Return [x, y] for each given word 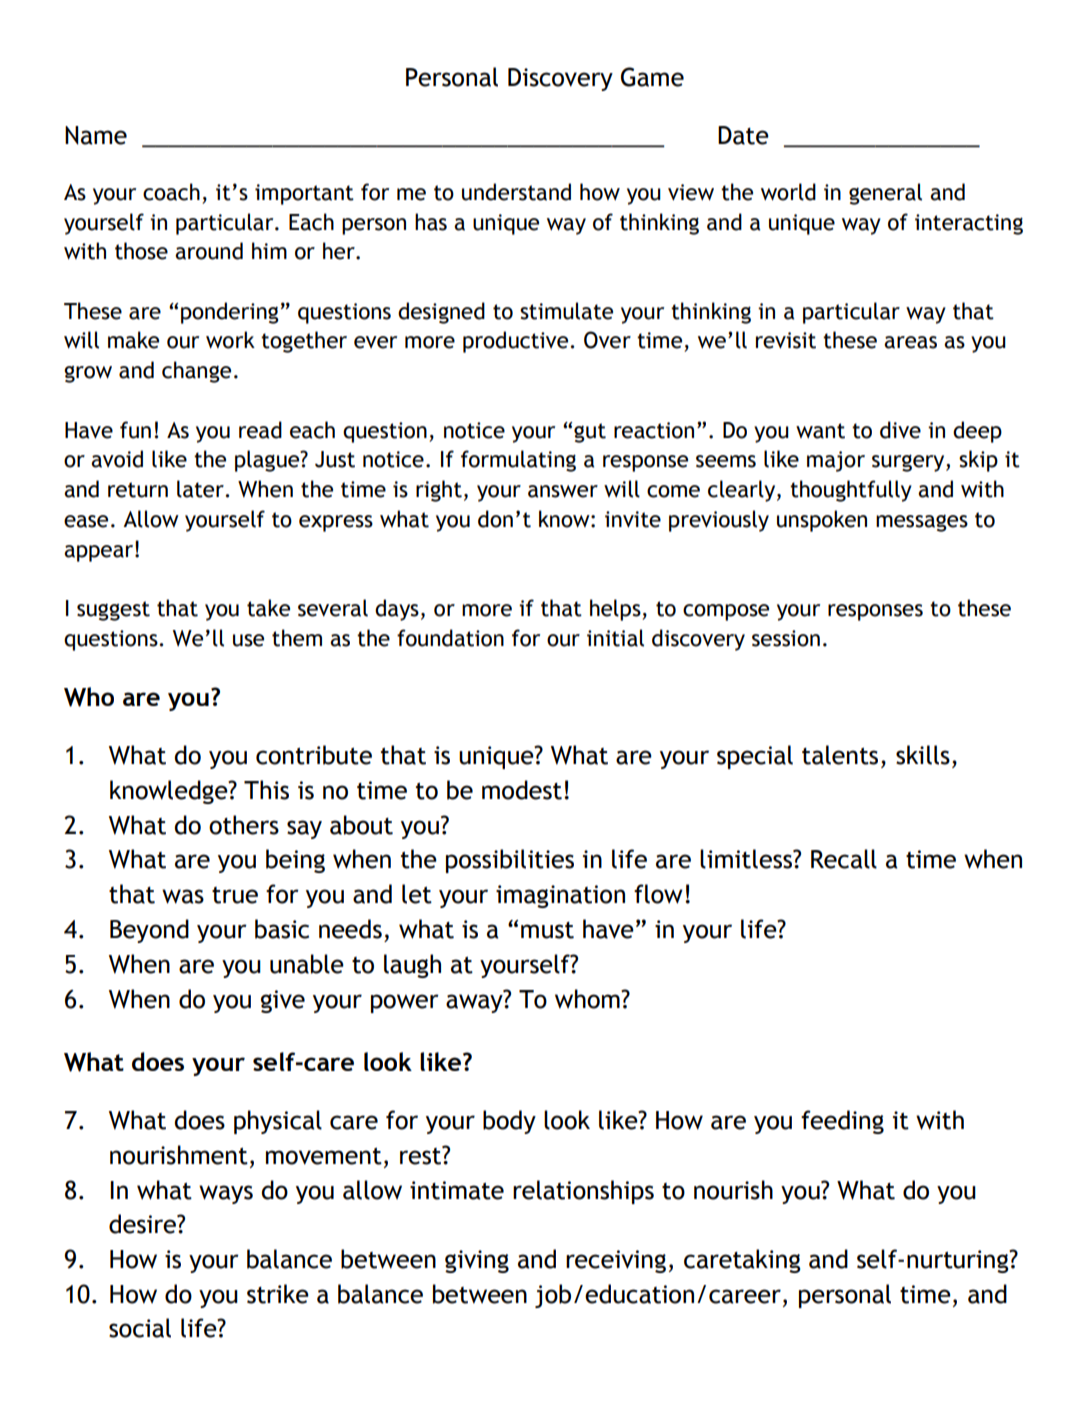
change [196, 372]
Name [96, 135]
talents [840, 755]
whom [588, 999]
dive [900, 430]
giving [477, 1261]
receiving [616, 1261]
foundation [450, 638]
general [885, 194]
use [248, 640]
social [140, 1328]
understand [516, 192]
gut [590, 433]
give [283, 1001]
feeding [842, 1122]
